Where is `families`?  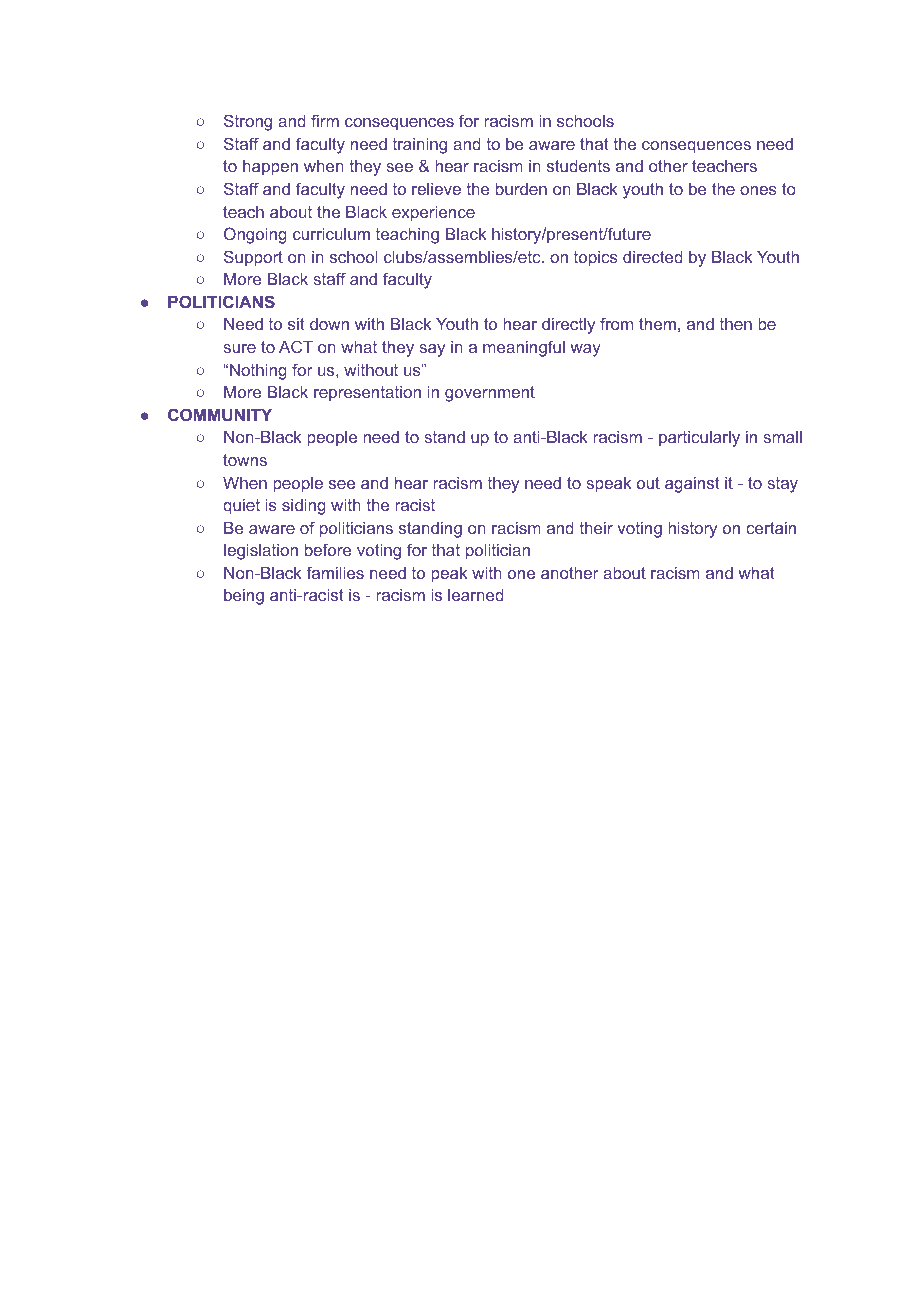
families is located at coordinates (335, 572).
